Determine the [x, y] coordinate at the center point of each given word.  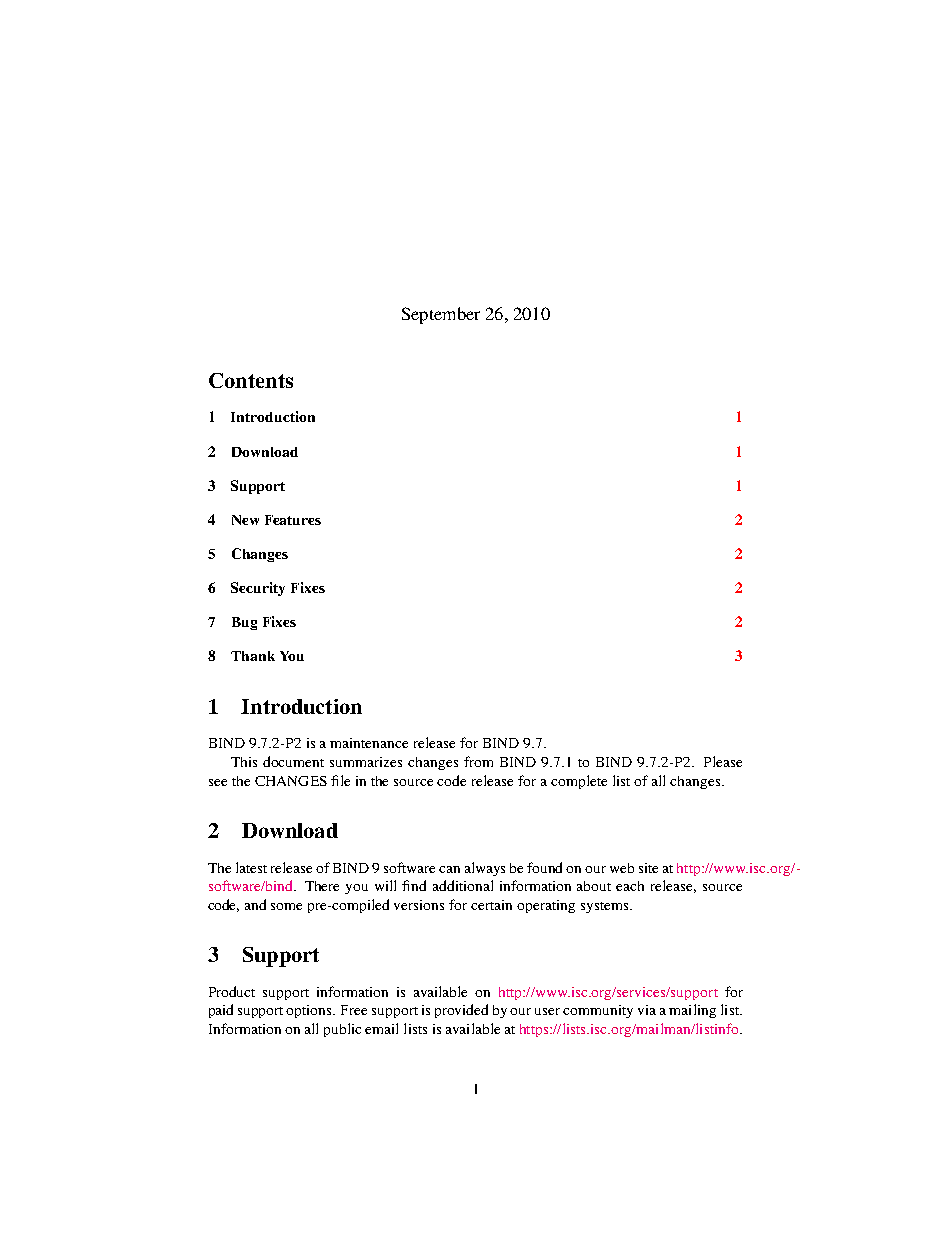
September [441, 315]
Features [293, 520]
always [485, 869]
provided [461, 1011]
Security [258, 589]
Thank [253, 656]
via [647, 1010]
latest [251, 867]
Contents [251, 380]
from [478, 761]
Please [723, 761]
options [310, 1011]
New [245, 520]
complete [579, 782]
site [648, 868]
